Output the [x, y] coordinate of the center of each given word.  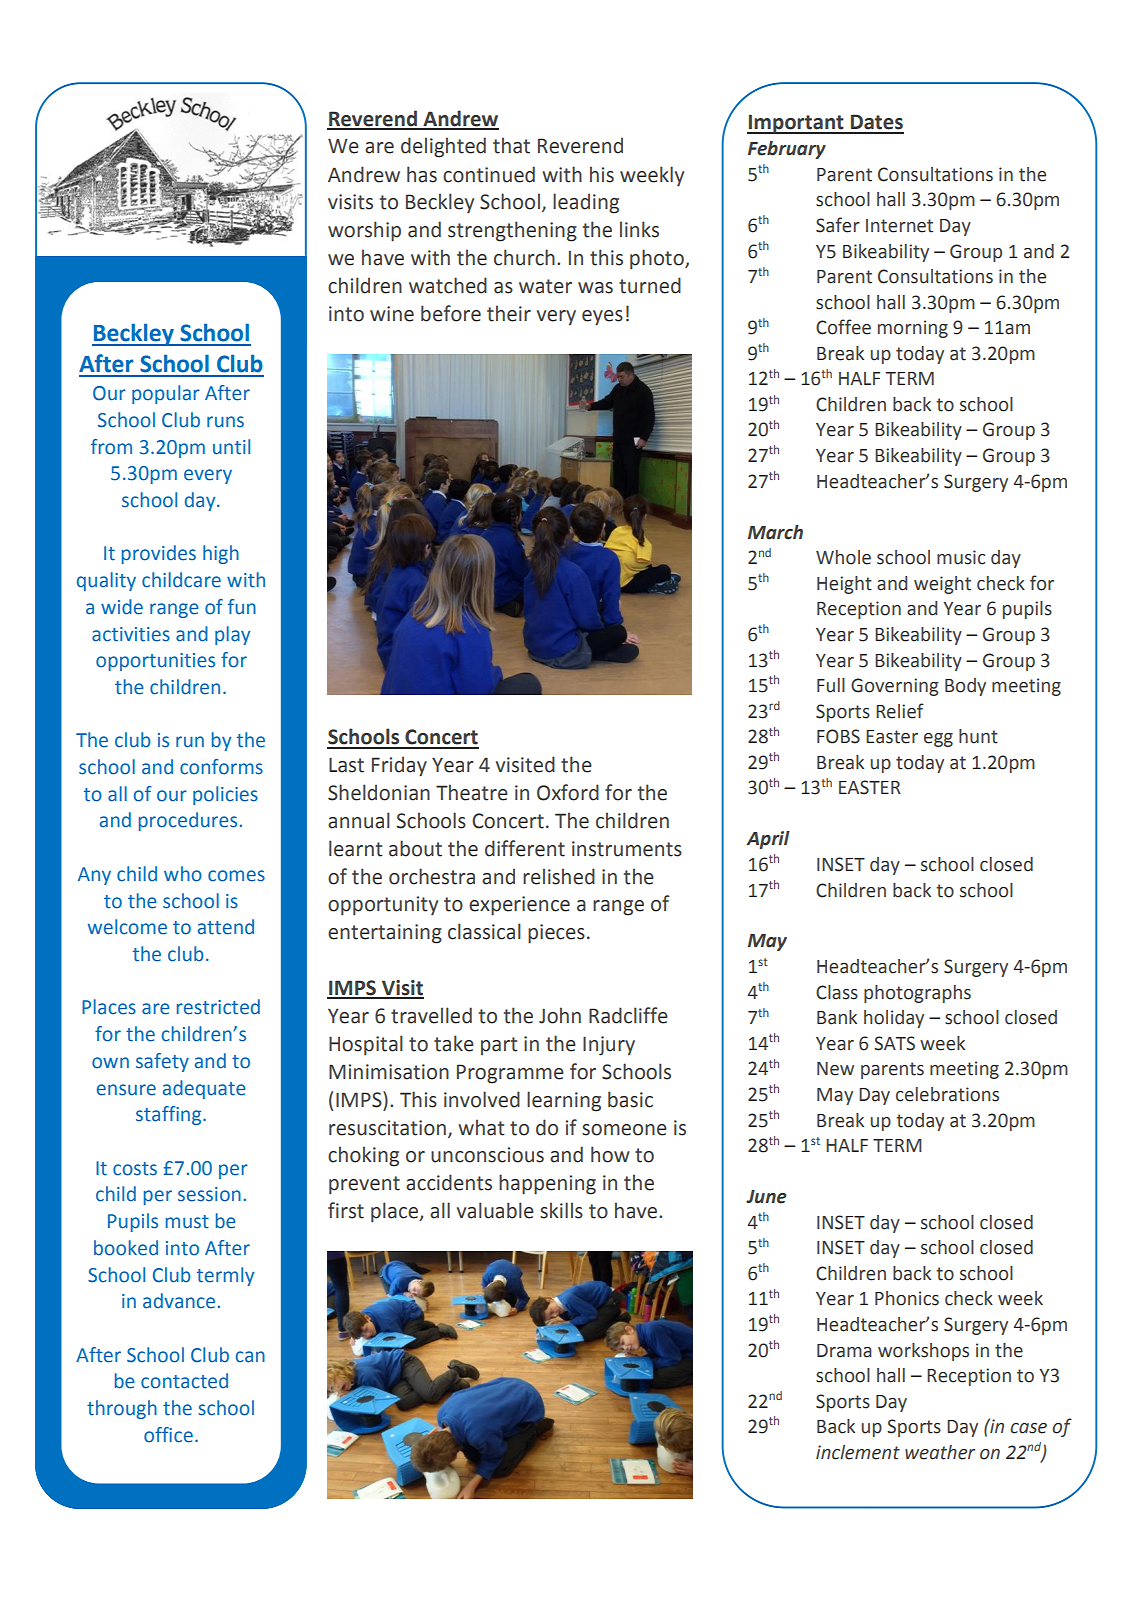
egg [938, 740]
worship [364, 231]
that [511, 145]
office [168, 1435]
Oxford [568, 792]
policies [225, 795]
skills [561, 1210]
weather [940, 1452]
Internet [899, 226]
